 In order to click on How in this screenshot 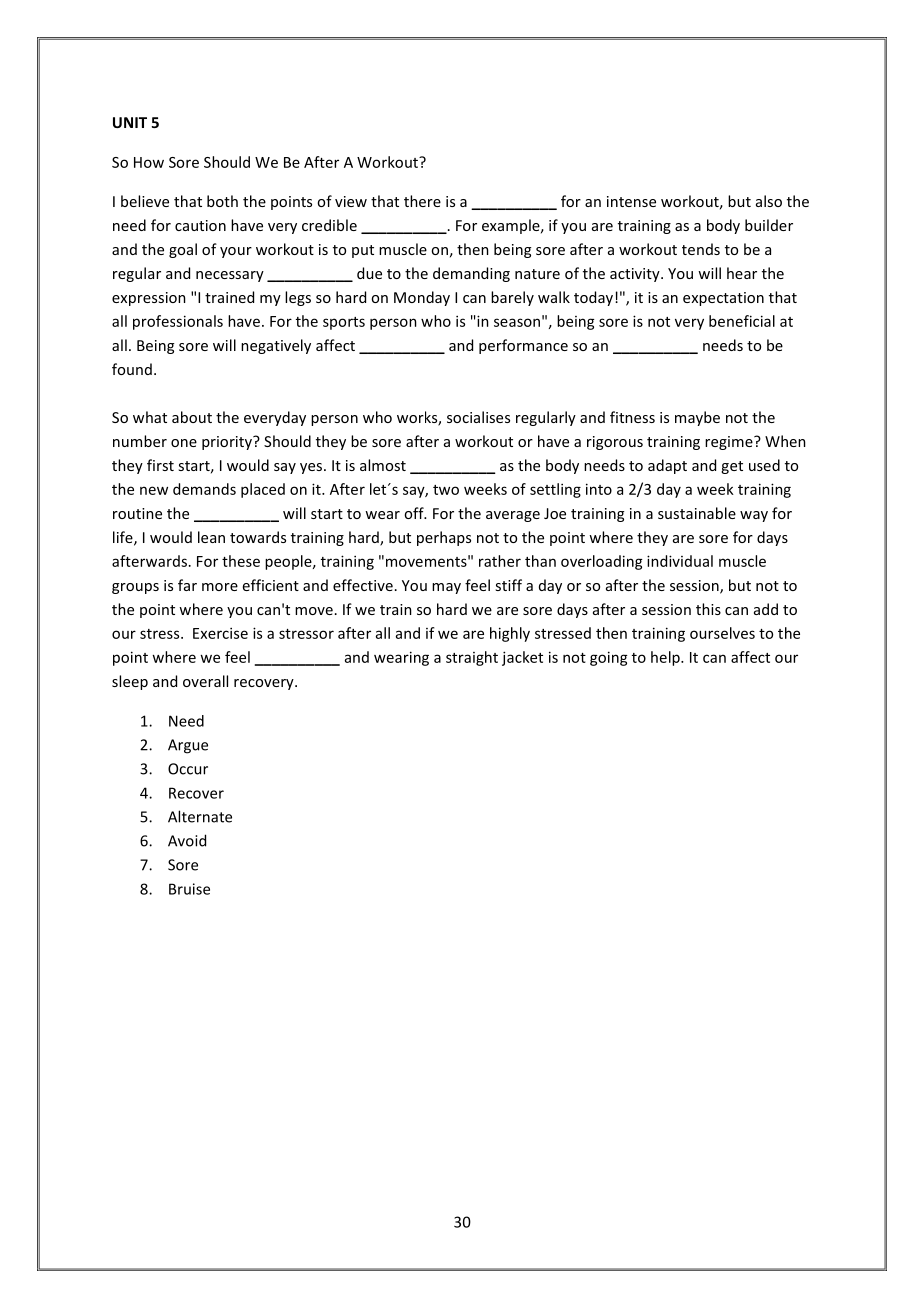, I will do `click(149, 162)`.
